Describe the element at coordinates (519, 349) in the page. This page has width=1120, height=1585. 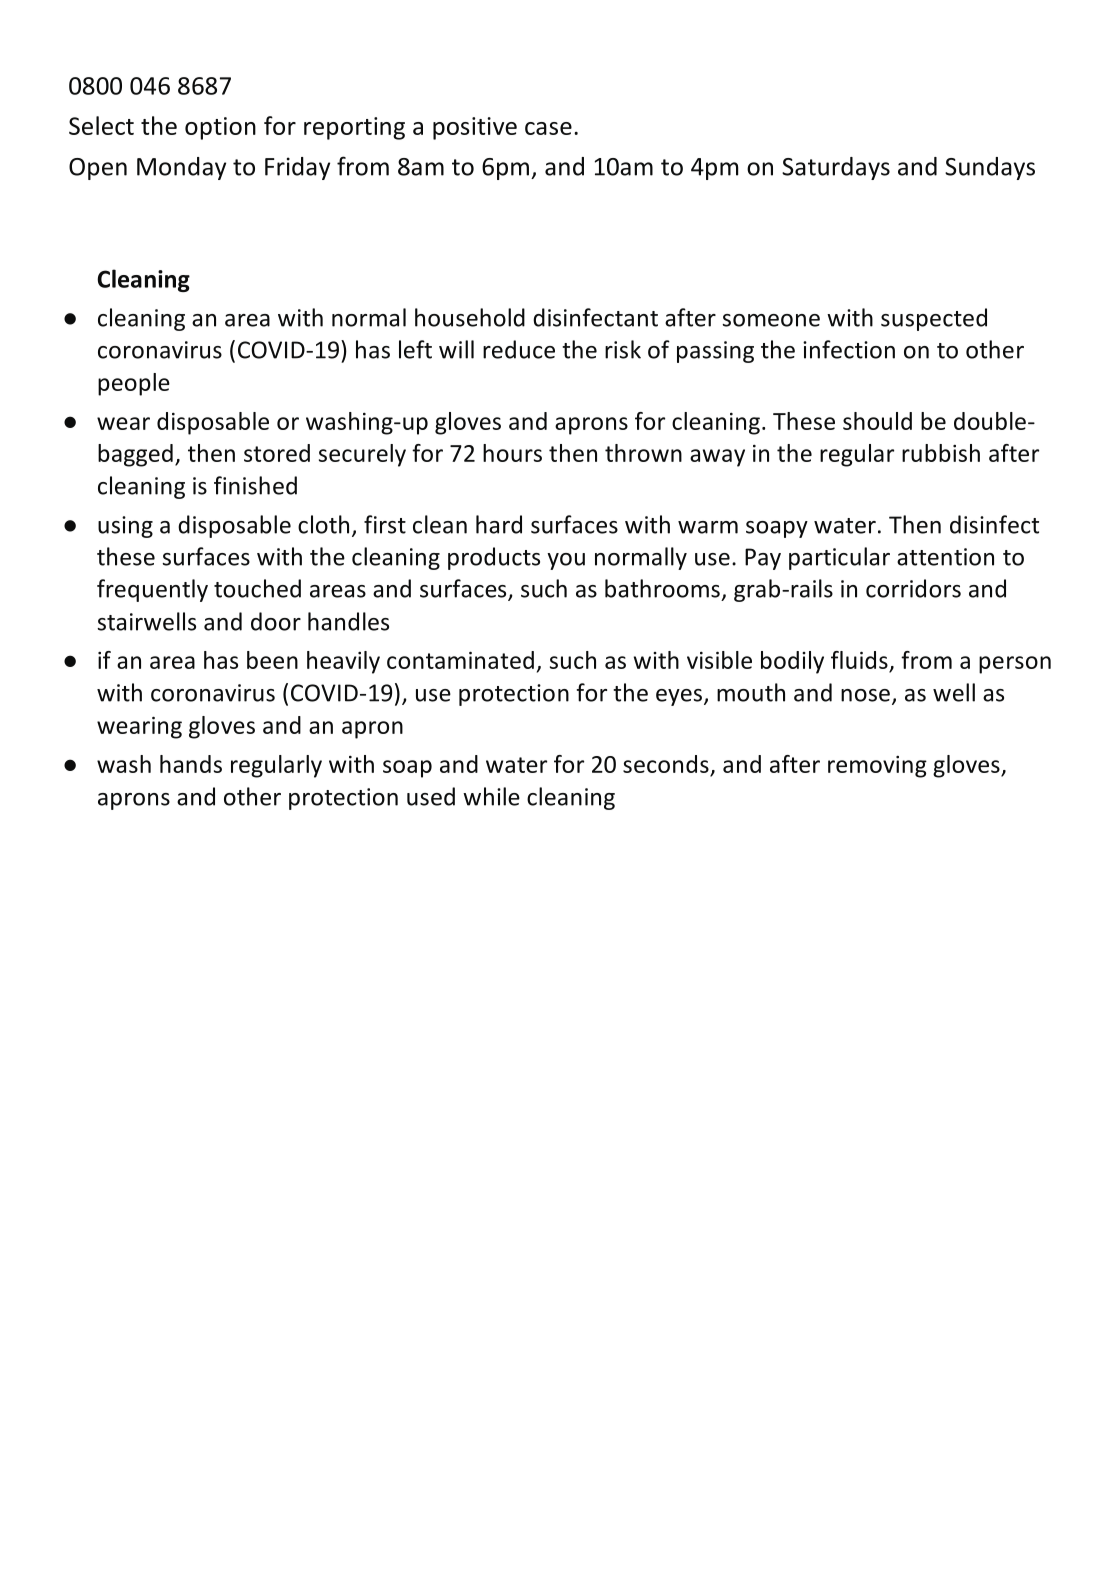
I see `reduce` at that location.
